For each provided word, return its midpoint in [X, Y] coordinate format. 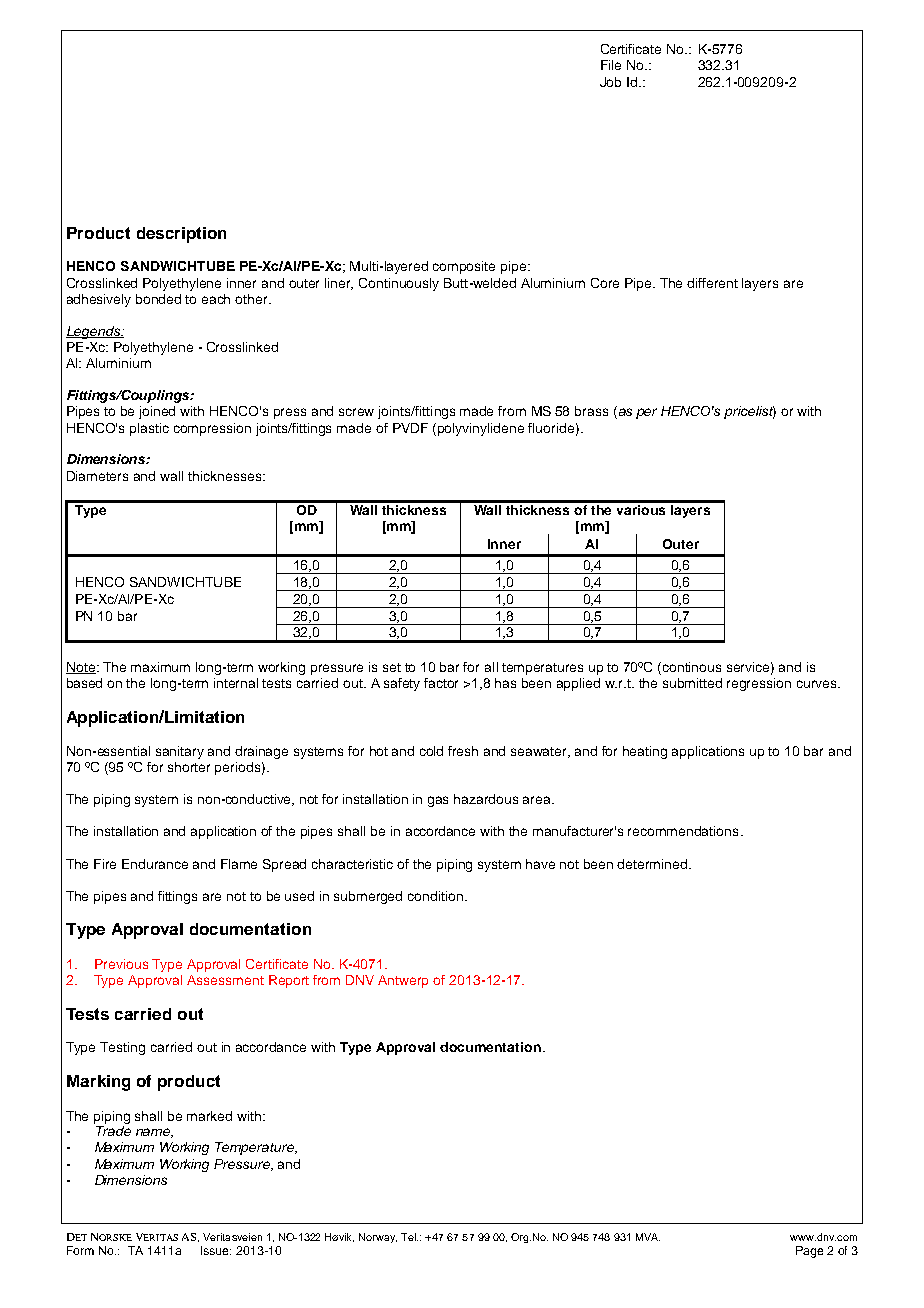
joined [157, 412]
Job [610, 82]
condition [435, 896]
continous [692, 667]
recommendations [683, 831]
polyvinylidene [481, 429]
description [181, 235]
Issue [216, 1250]
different [712, 283]
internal [236, 683]
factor [441, 683]
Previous [121, 964]
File [611, 65]
